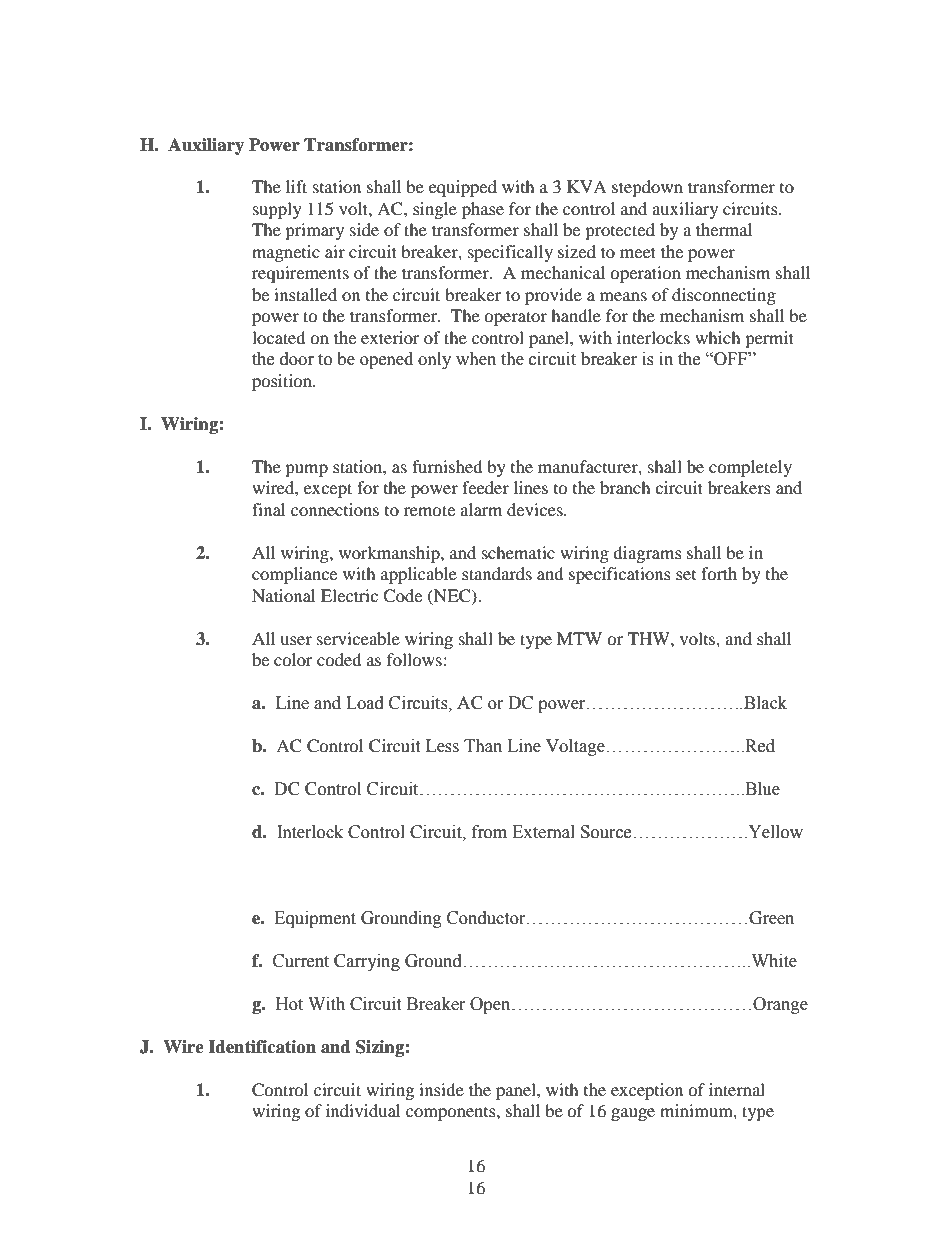  What do you see at coordinates (750, 468) in the screenshot?
I see `completely` at bounding box center [750, 468].
